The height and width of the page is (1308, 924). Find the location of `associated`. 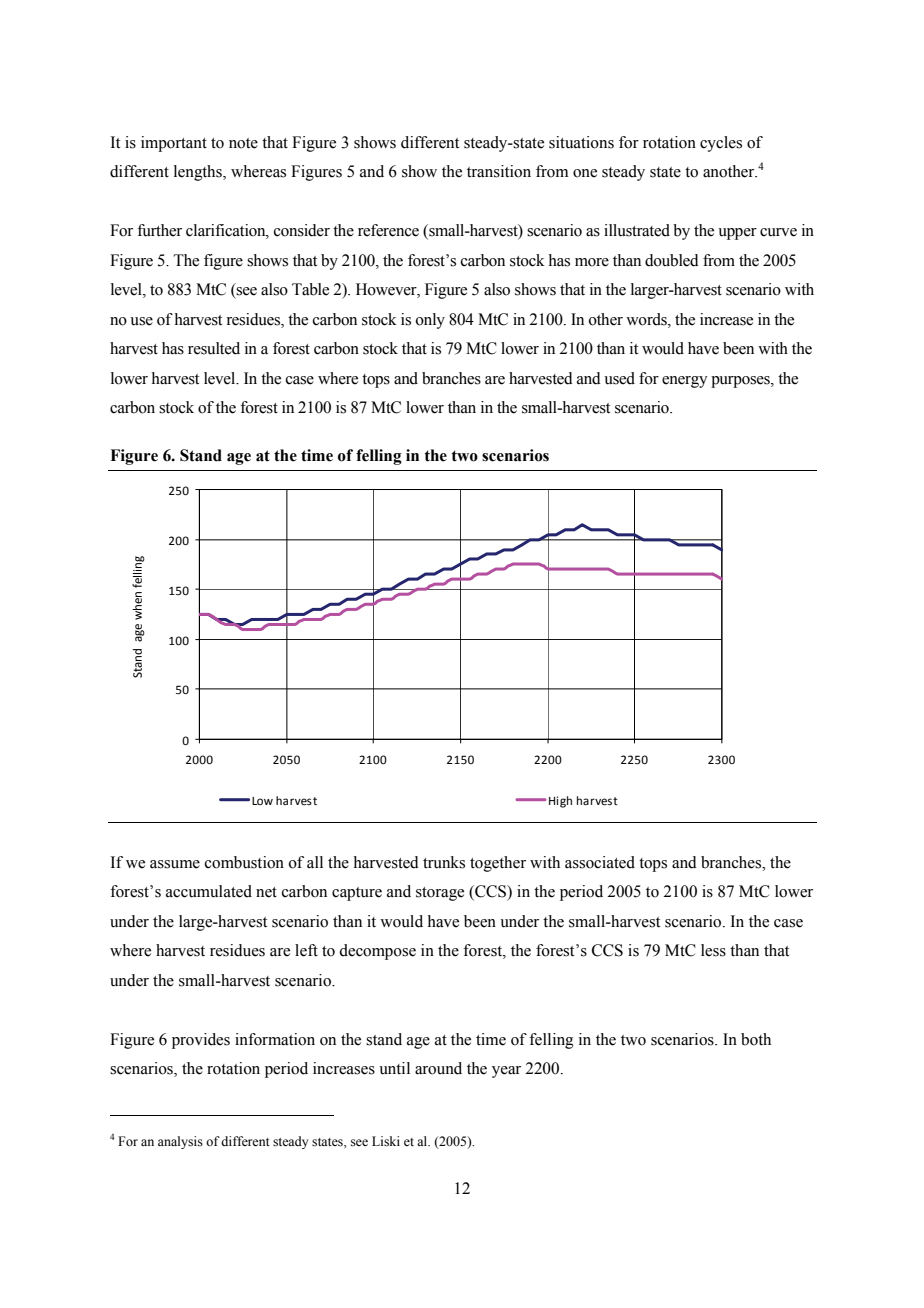

associated is located at coordinates (600, 862).
